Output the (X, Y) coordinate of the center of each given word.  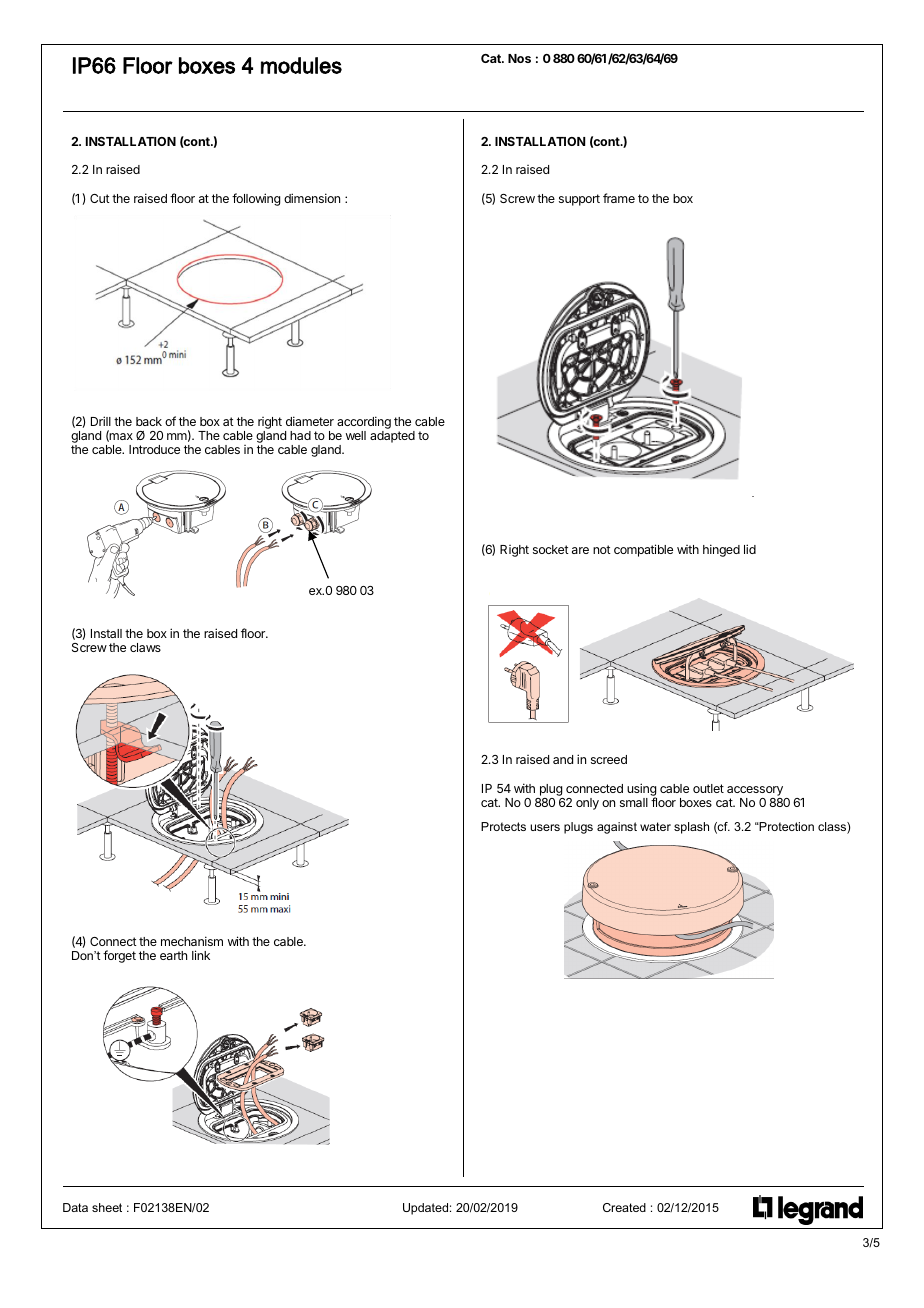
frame (619, 198)
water (655, 826)
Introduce (154, 449)
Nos (519, 58)
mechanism (192, 941)
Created (624, 1207)
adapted (392, 437)
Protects (503, 826)
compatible (643, 550)
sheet (107, 1207)
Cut (100, 198)
